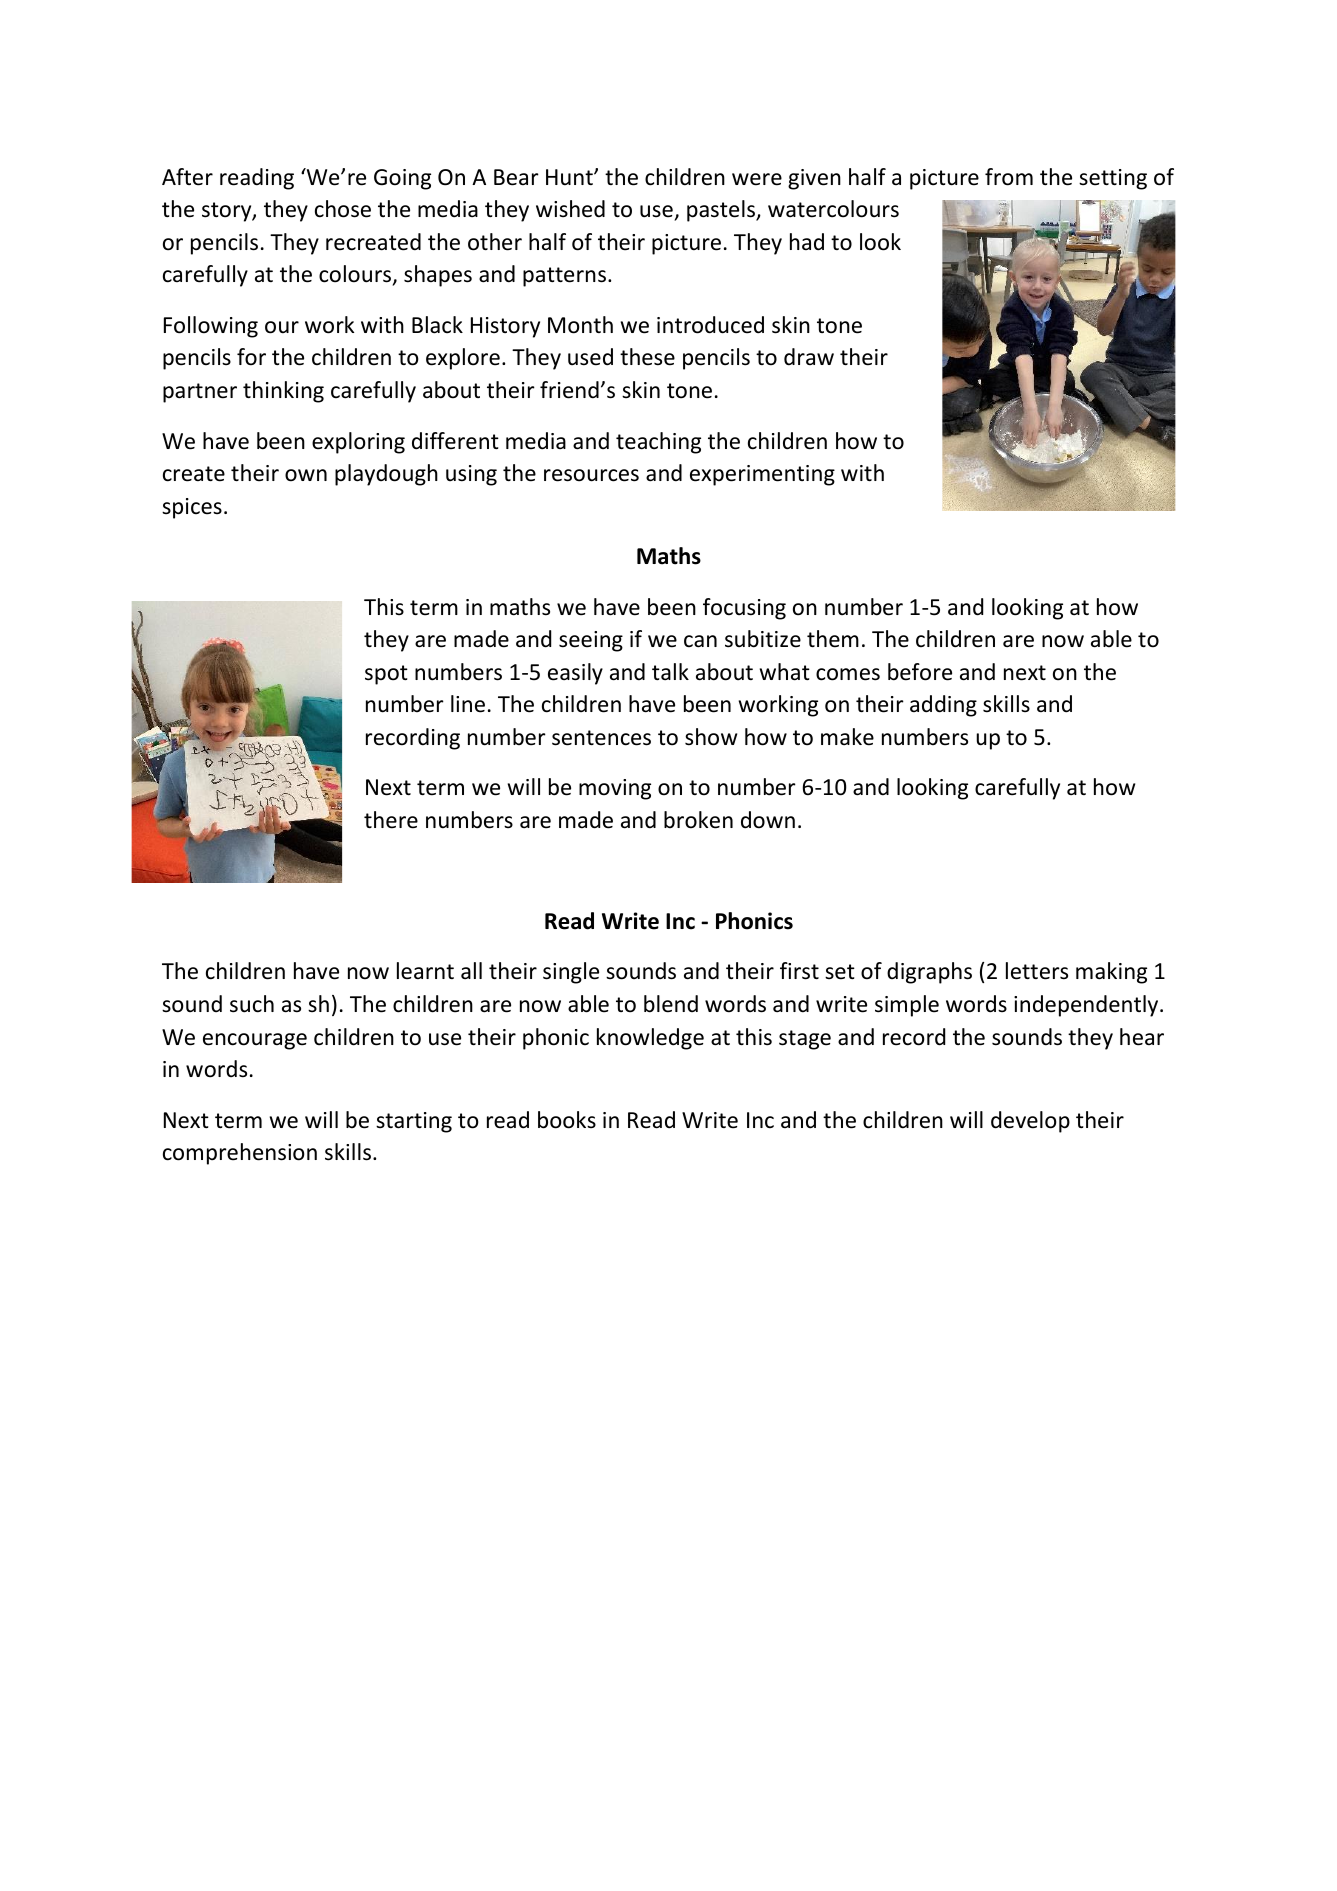 The image size is (1337, 1891). I want to click on comprehension, so click(240, 1154).
